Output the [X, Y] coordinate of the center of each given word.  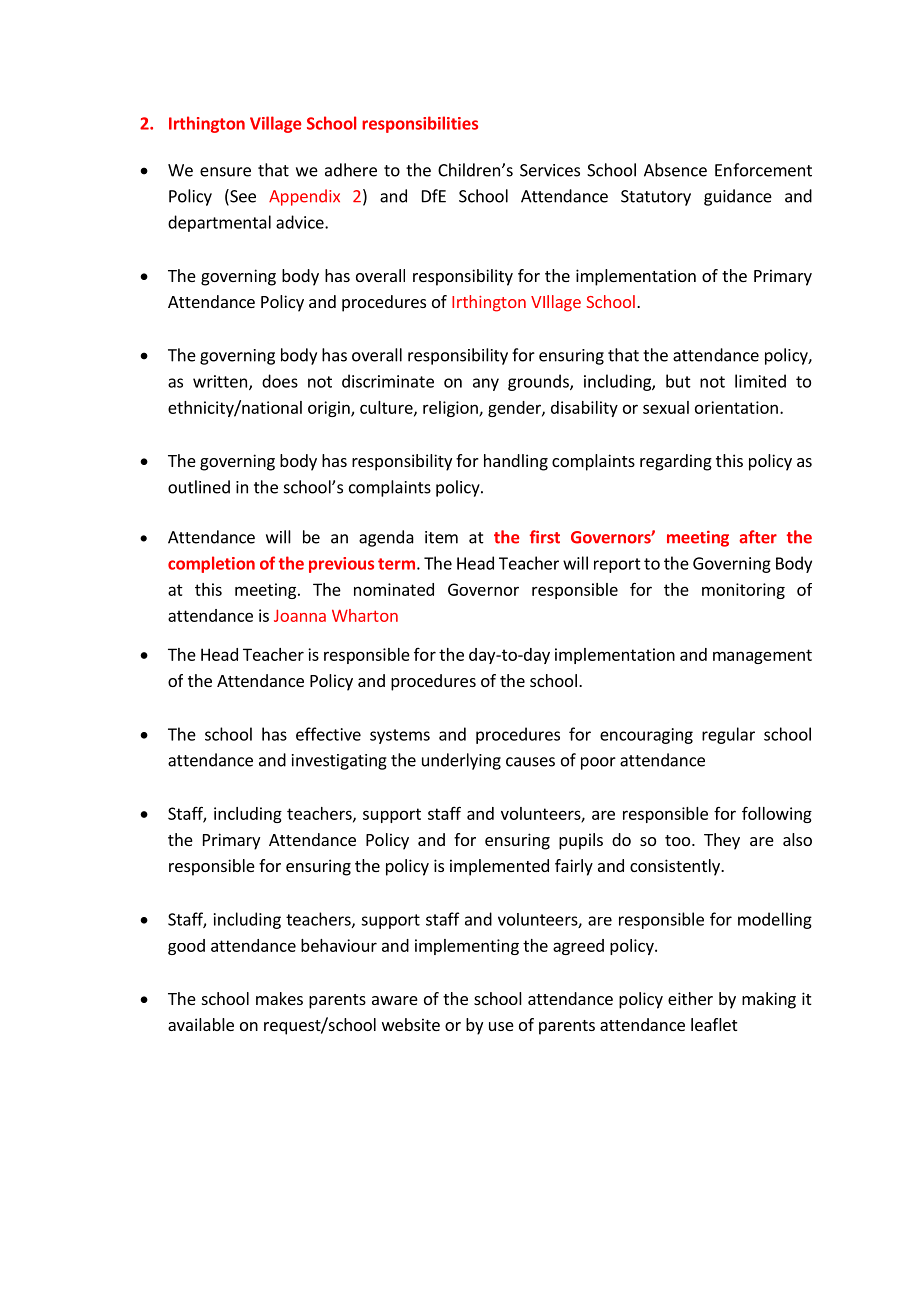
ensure [225, 172]
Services [550, 170]
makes [279, 998]
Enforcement [763, 170]
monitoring [743, 591]
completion [211, 564]
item [441, 537]
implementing [467, 947]
